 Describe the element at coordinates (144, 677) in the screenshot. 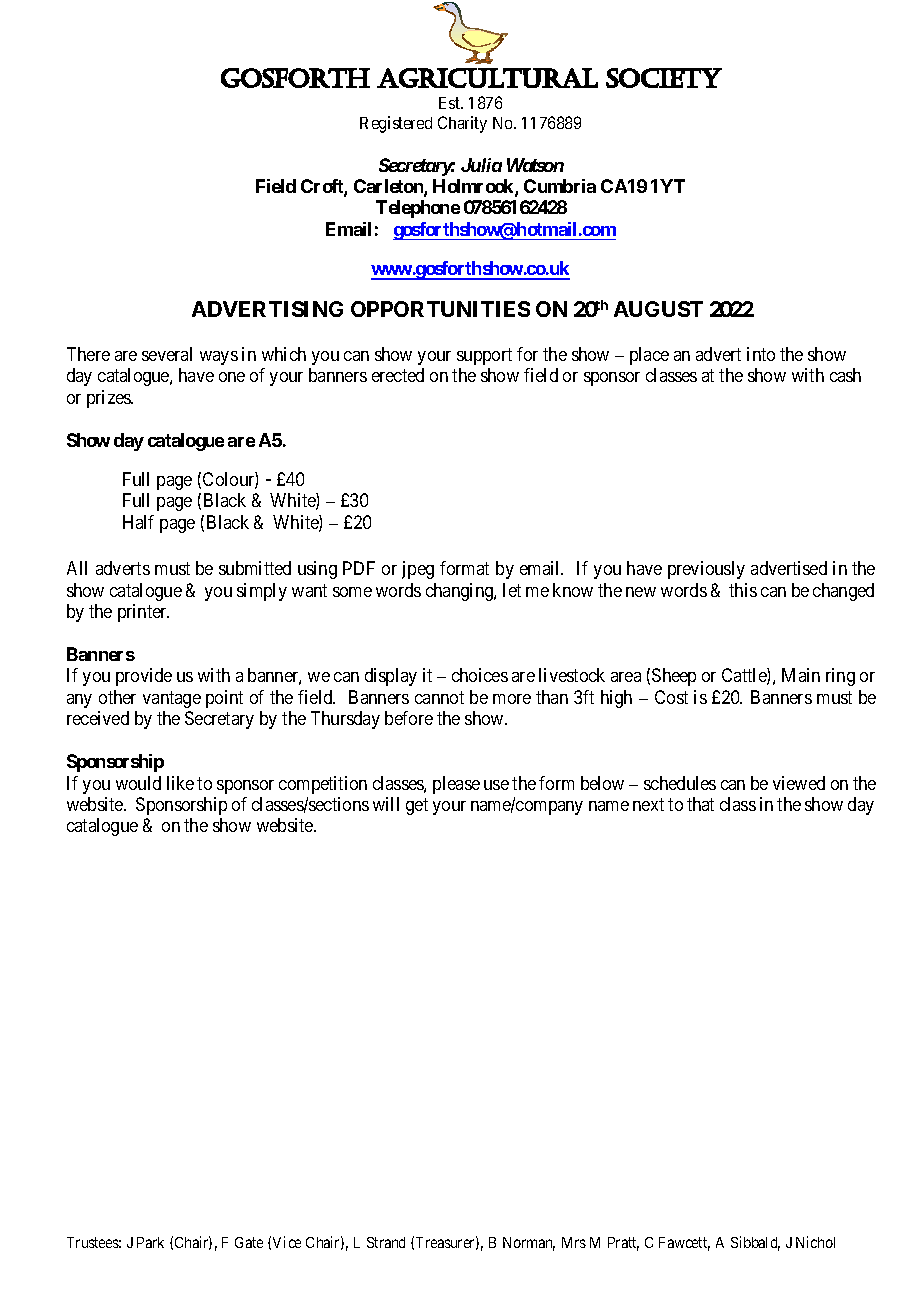

I see `provide` at that location.
